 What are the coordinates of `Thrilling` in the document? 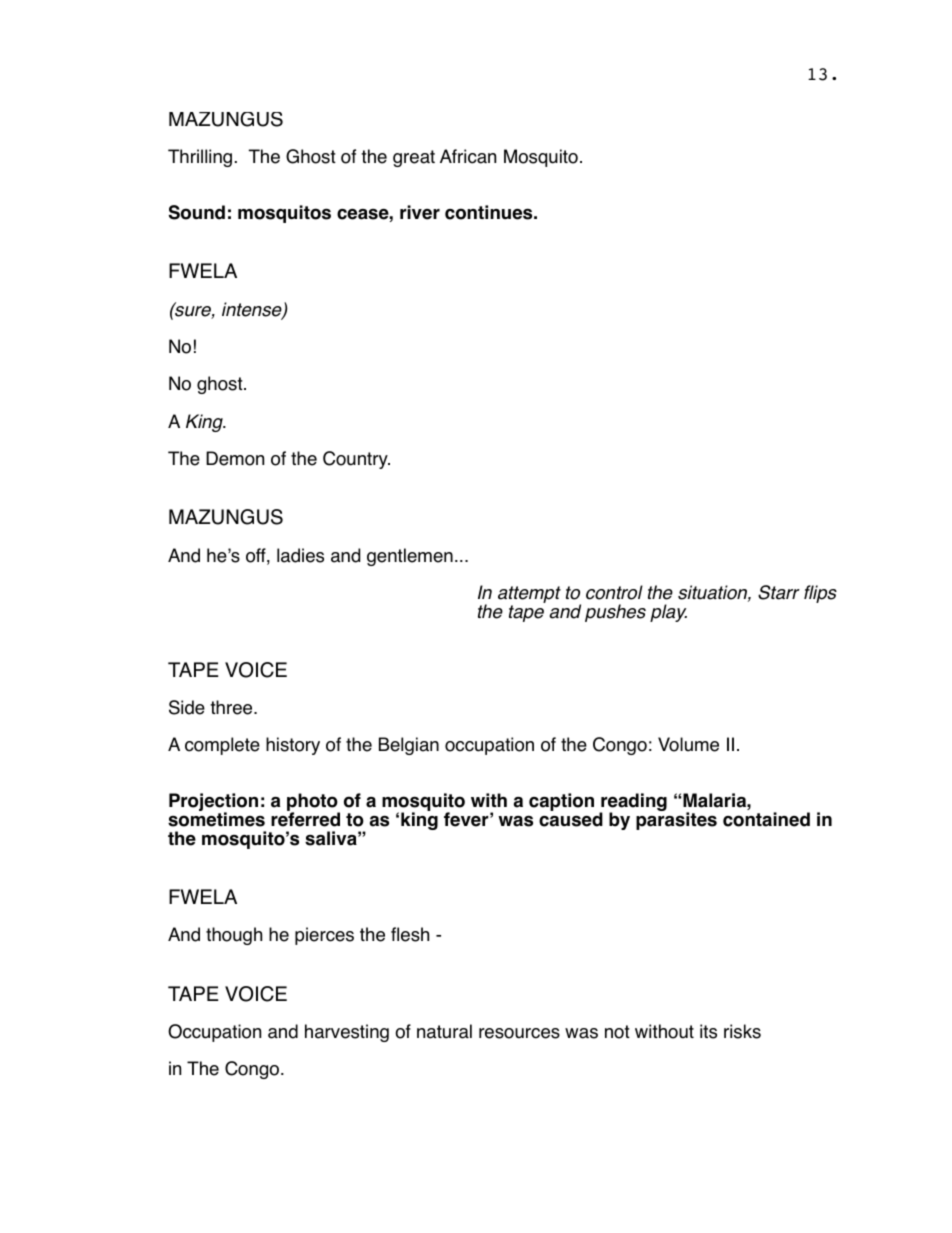 It's located at (200, 158).
